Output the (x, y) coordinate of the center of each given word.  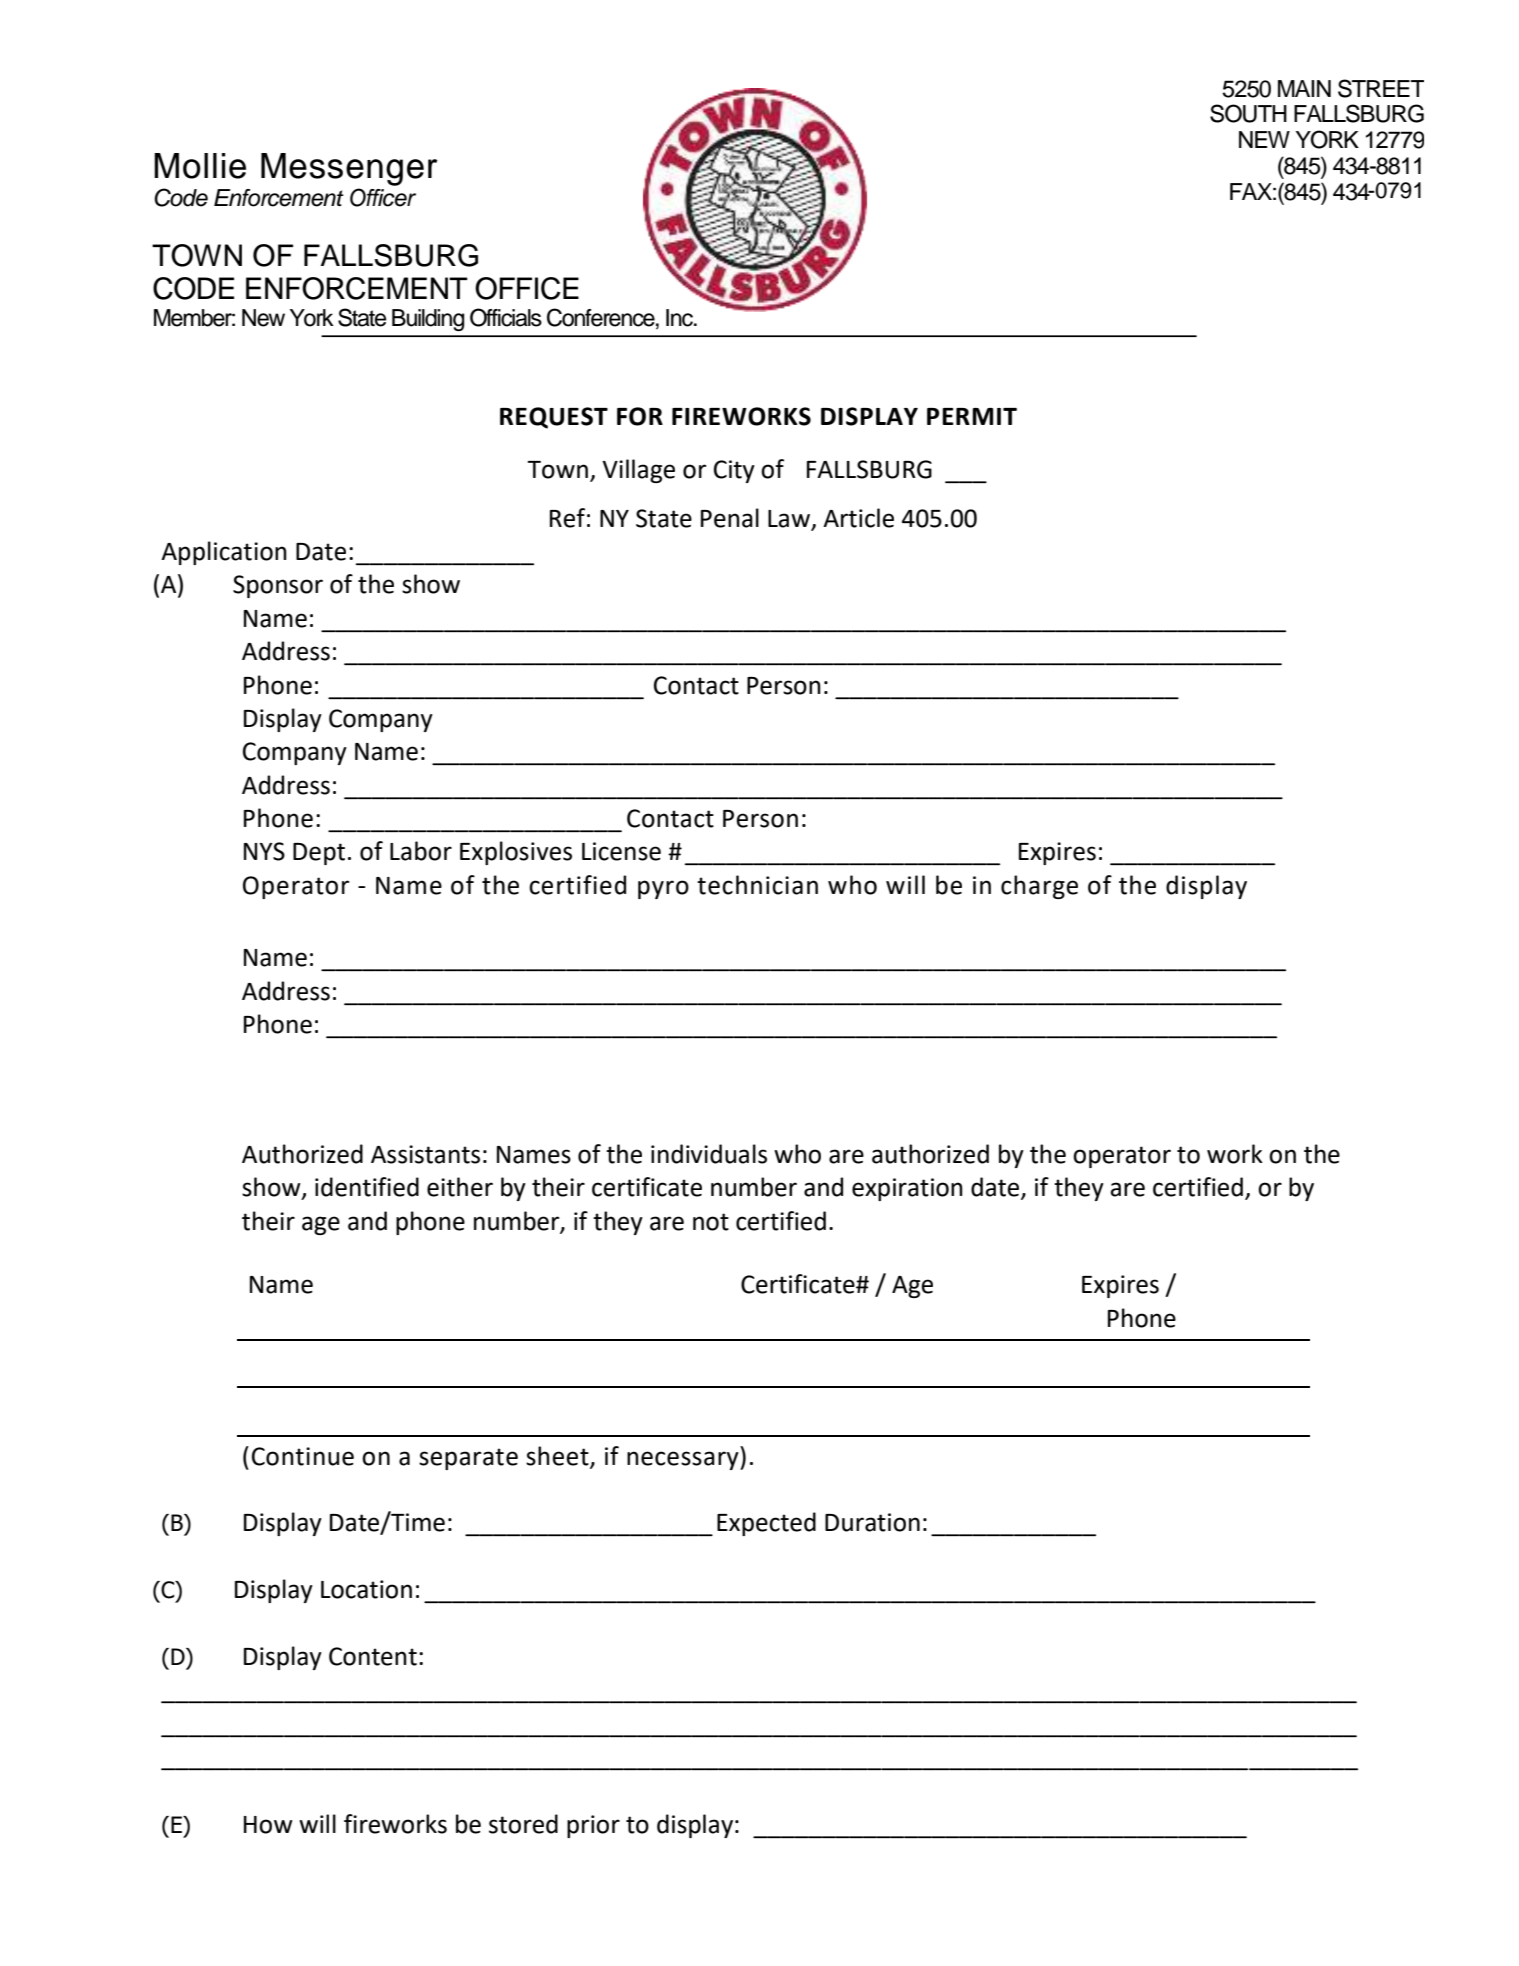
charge (1039, 887)
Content (373, 1656)
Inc (681, 318)
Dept (319, 854)
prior (593, 1826)
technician (757, 885)
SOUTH (1248, 113)
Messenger (349, 169)
